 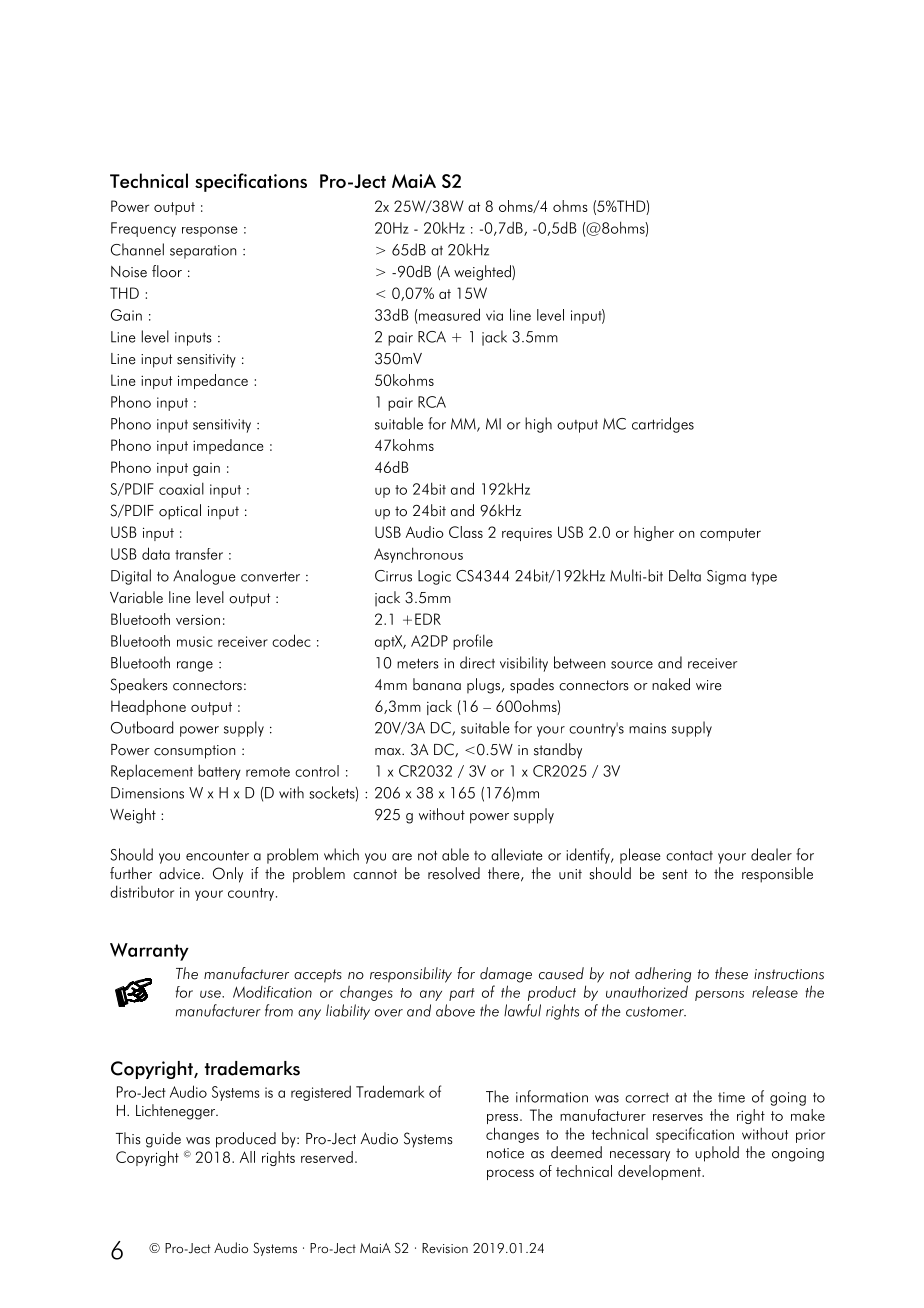 I want to click on Logic, so click(x=434, y=577).
